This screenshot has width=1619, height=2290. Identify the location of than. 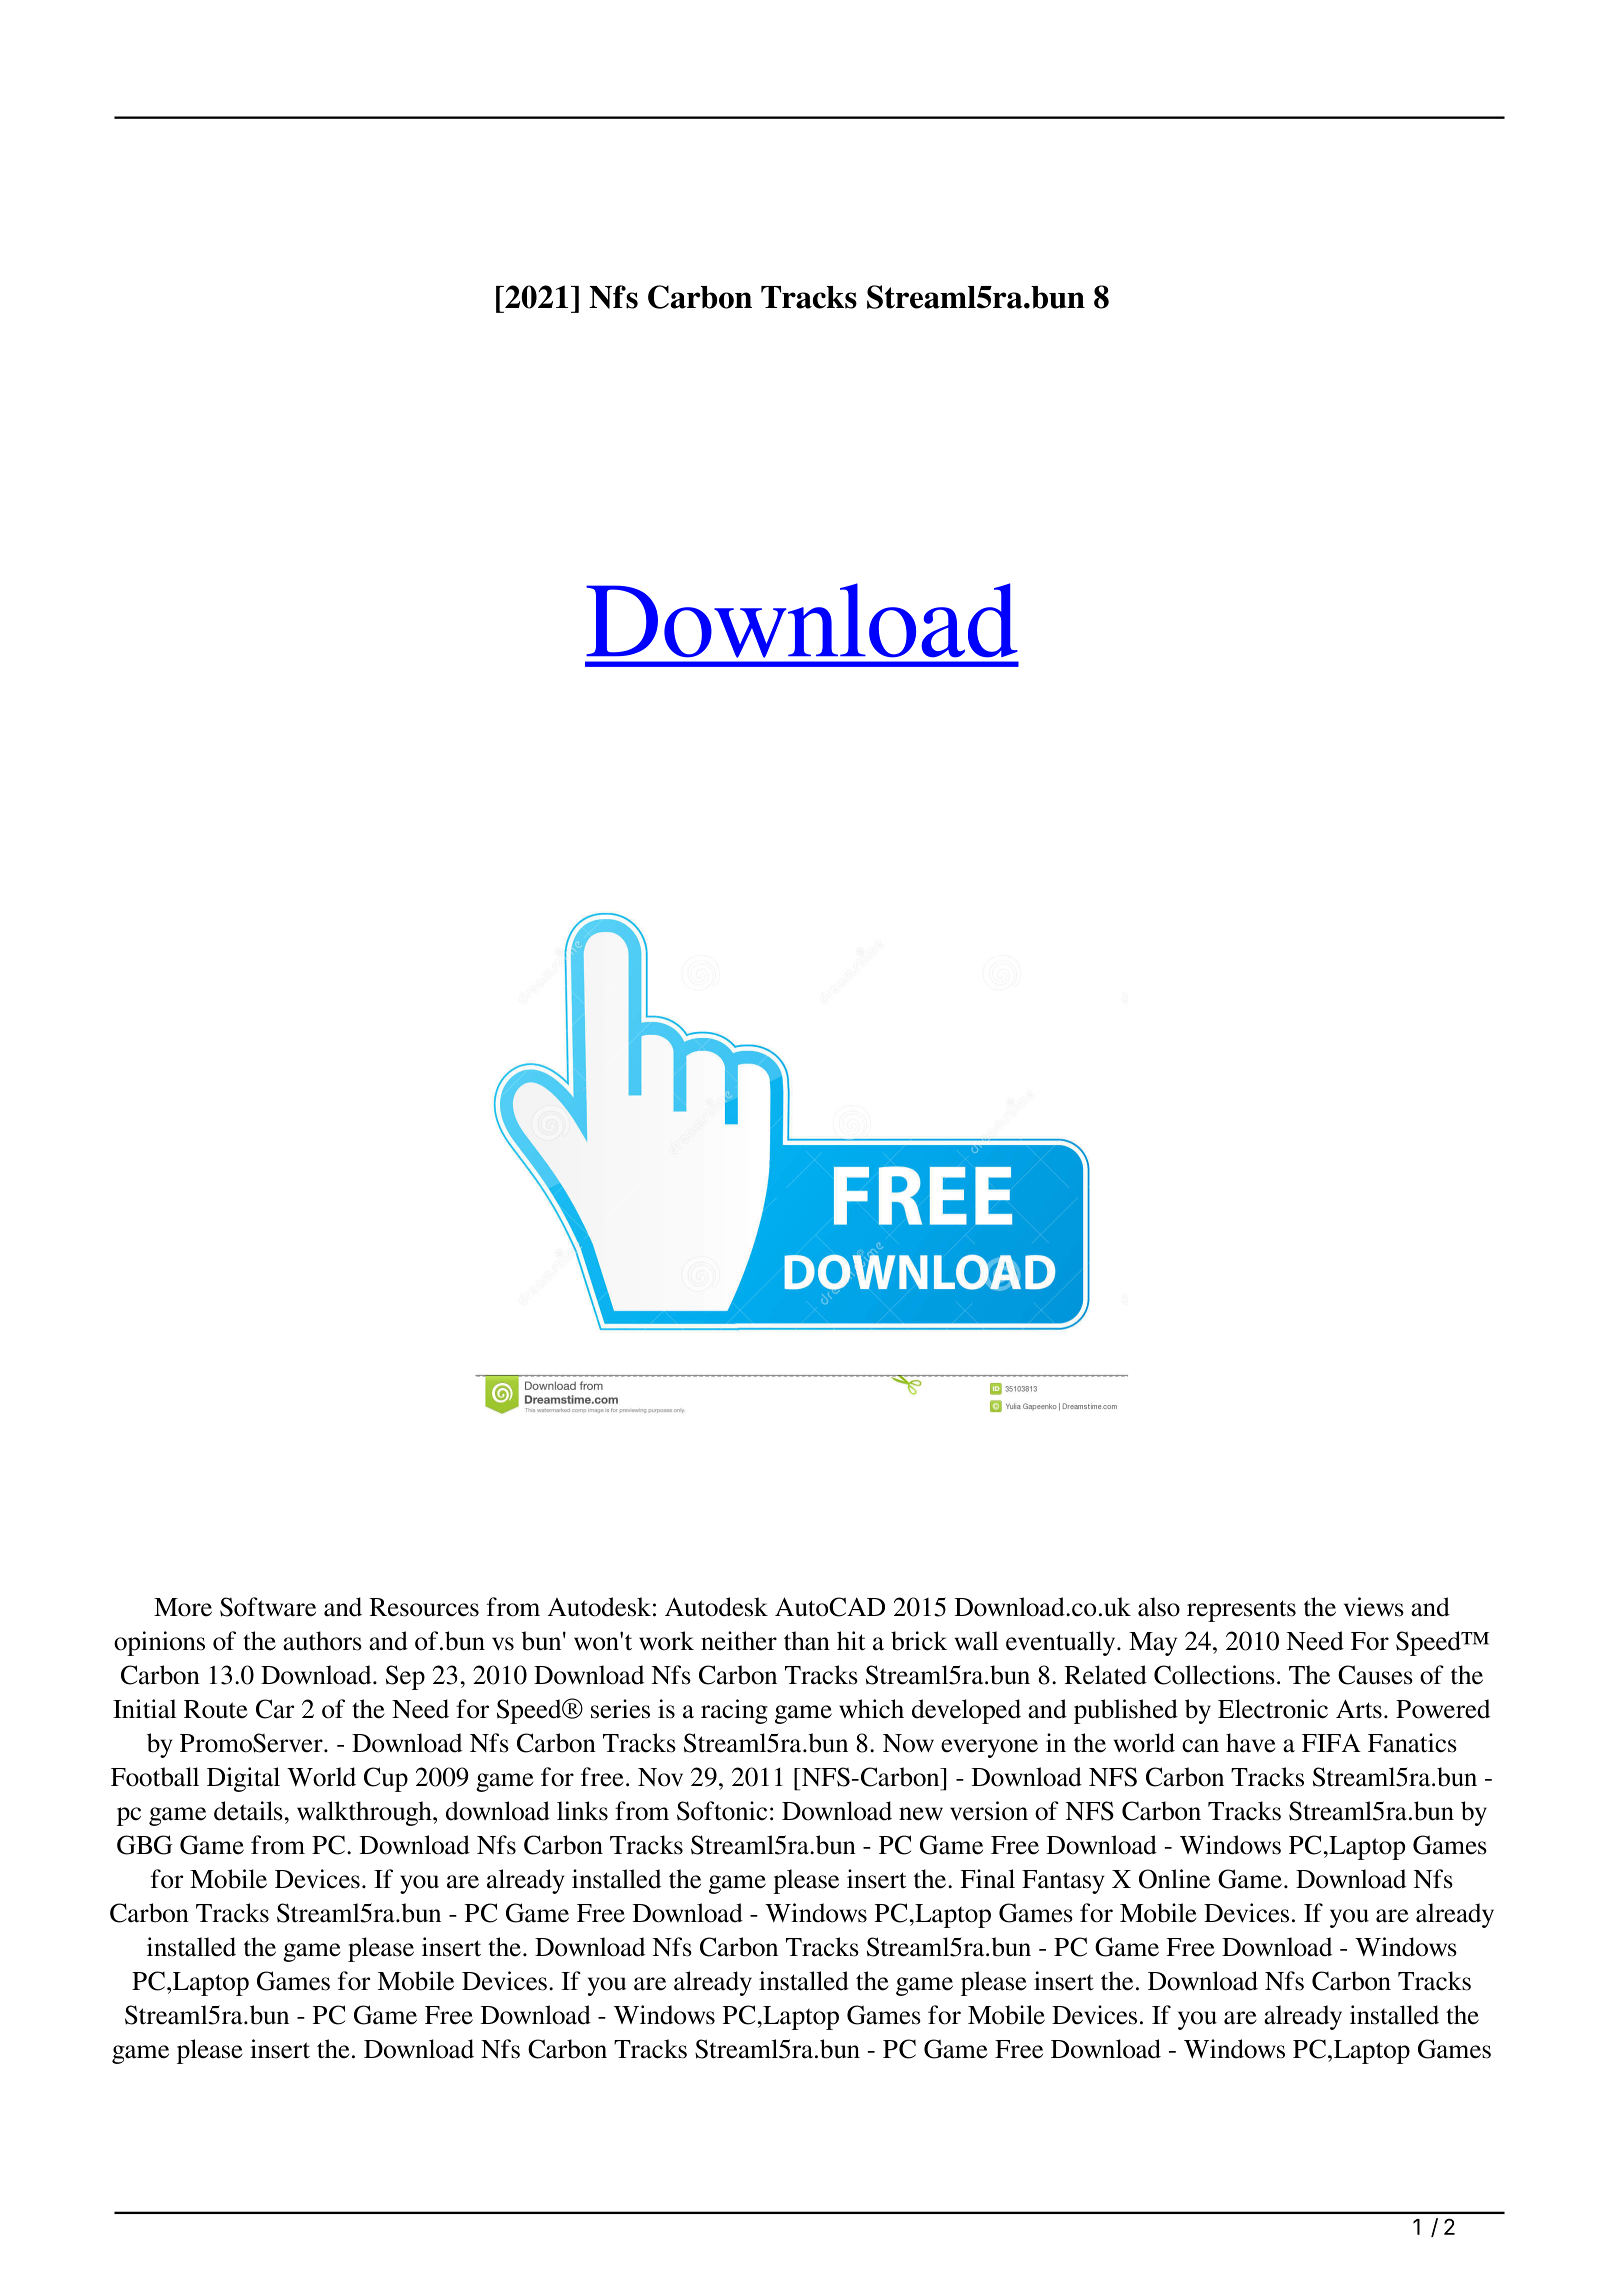
(807, 1641).
